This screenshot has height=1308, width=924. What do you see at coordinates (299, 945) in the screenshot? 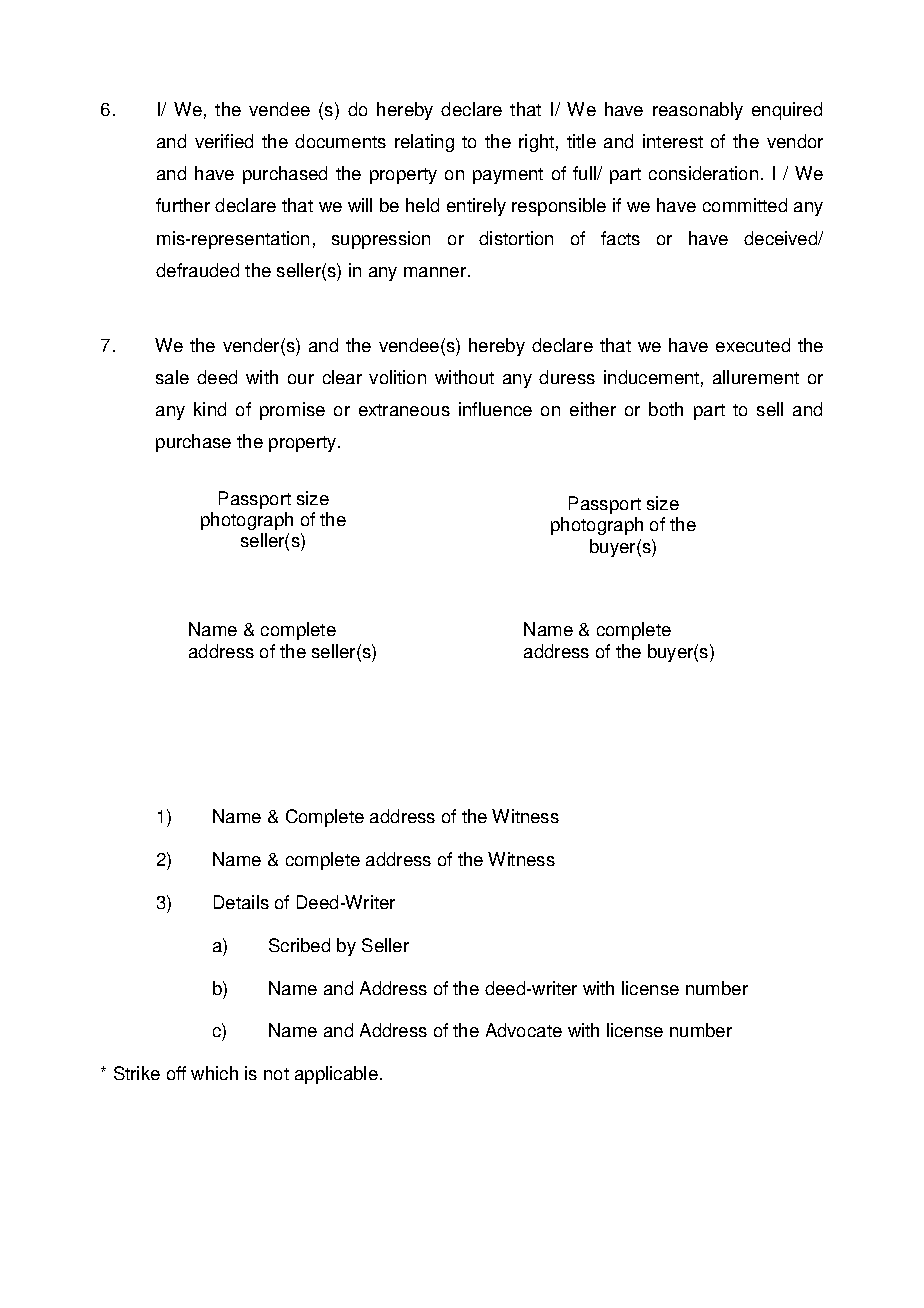
I see `Scribed` at bounding box center [299, 945].
